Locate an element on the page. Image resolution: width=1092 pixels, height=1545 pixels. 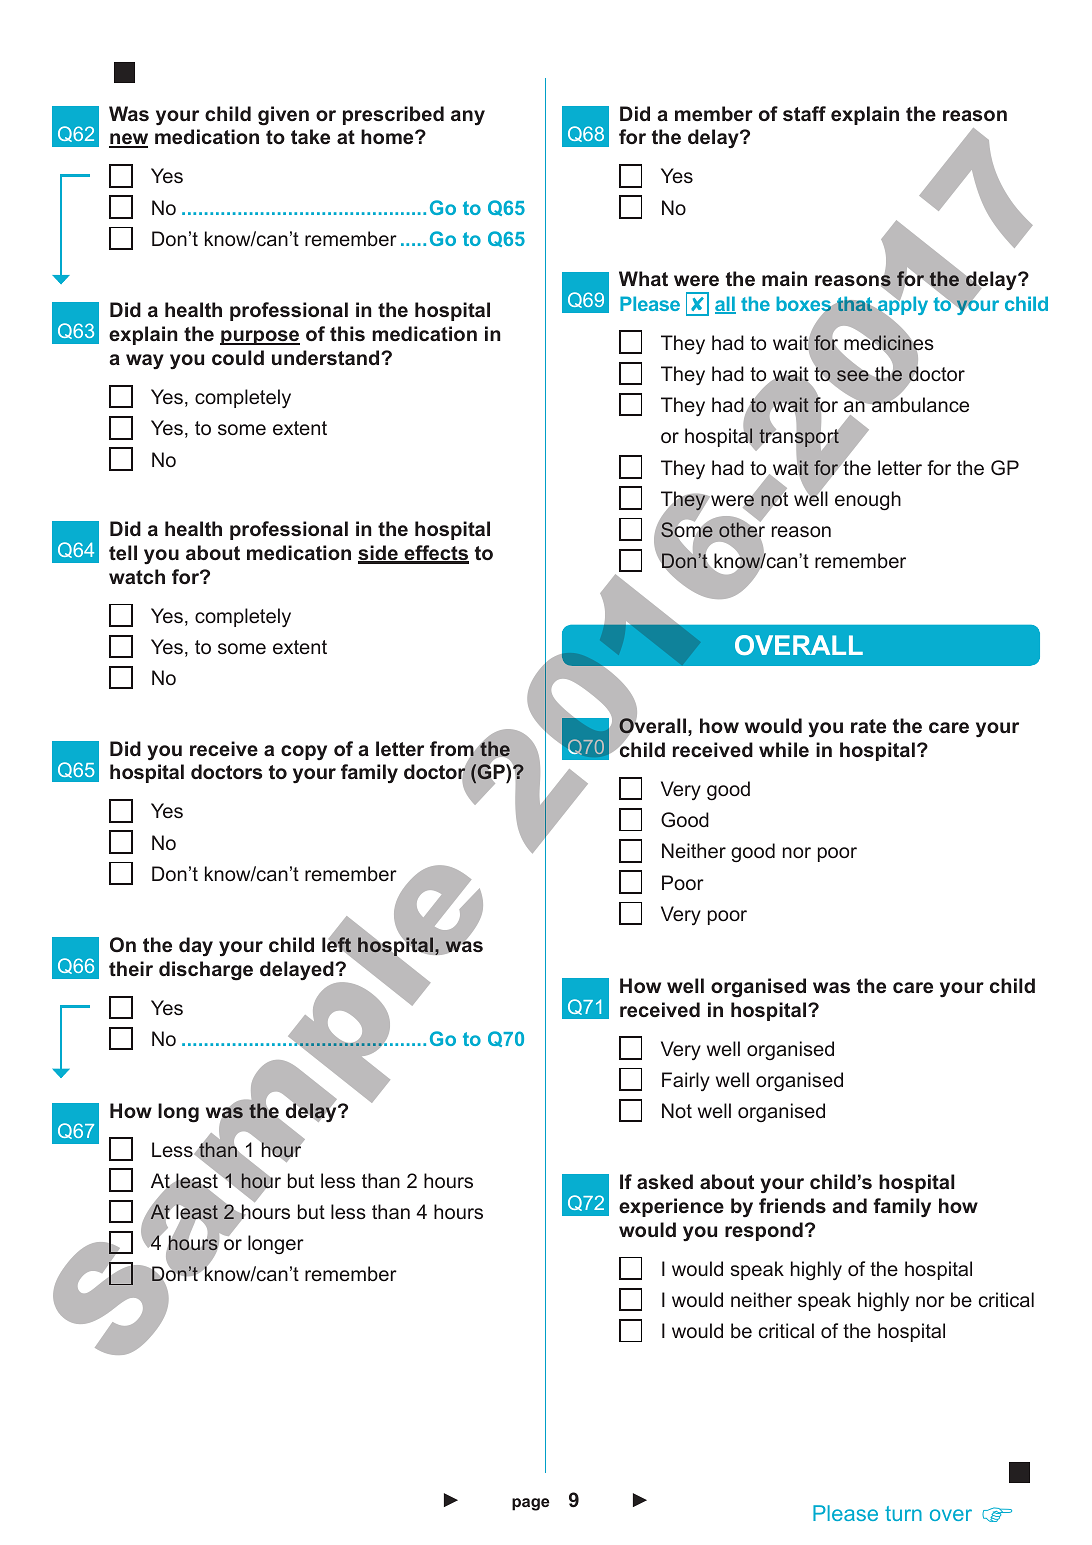
enough is located at coordinates (868, 501).
